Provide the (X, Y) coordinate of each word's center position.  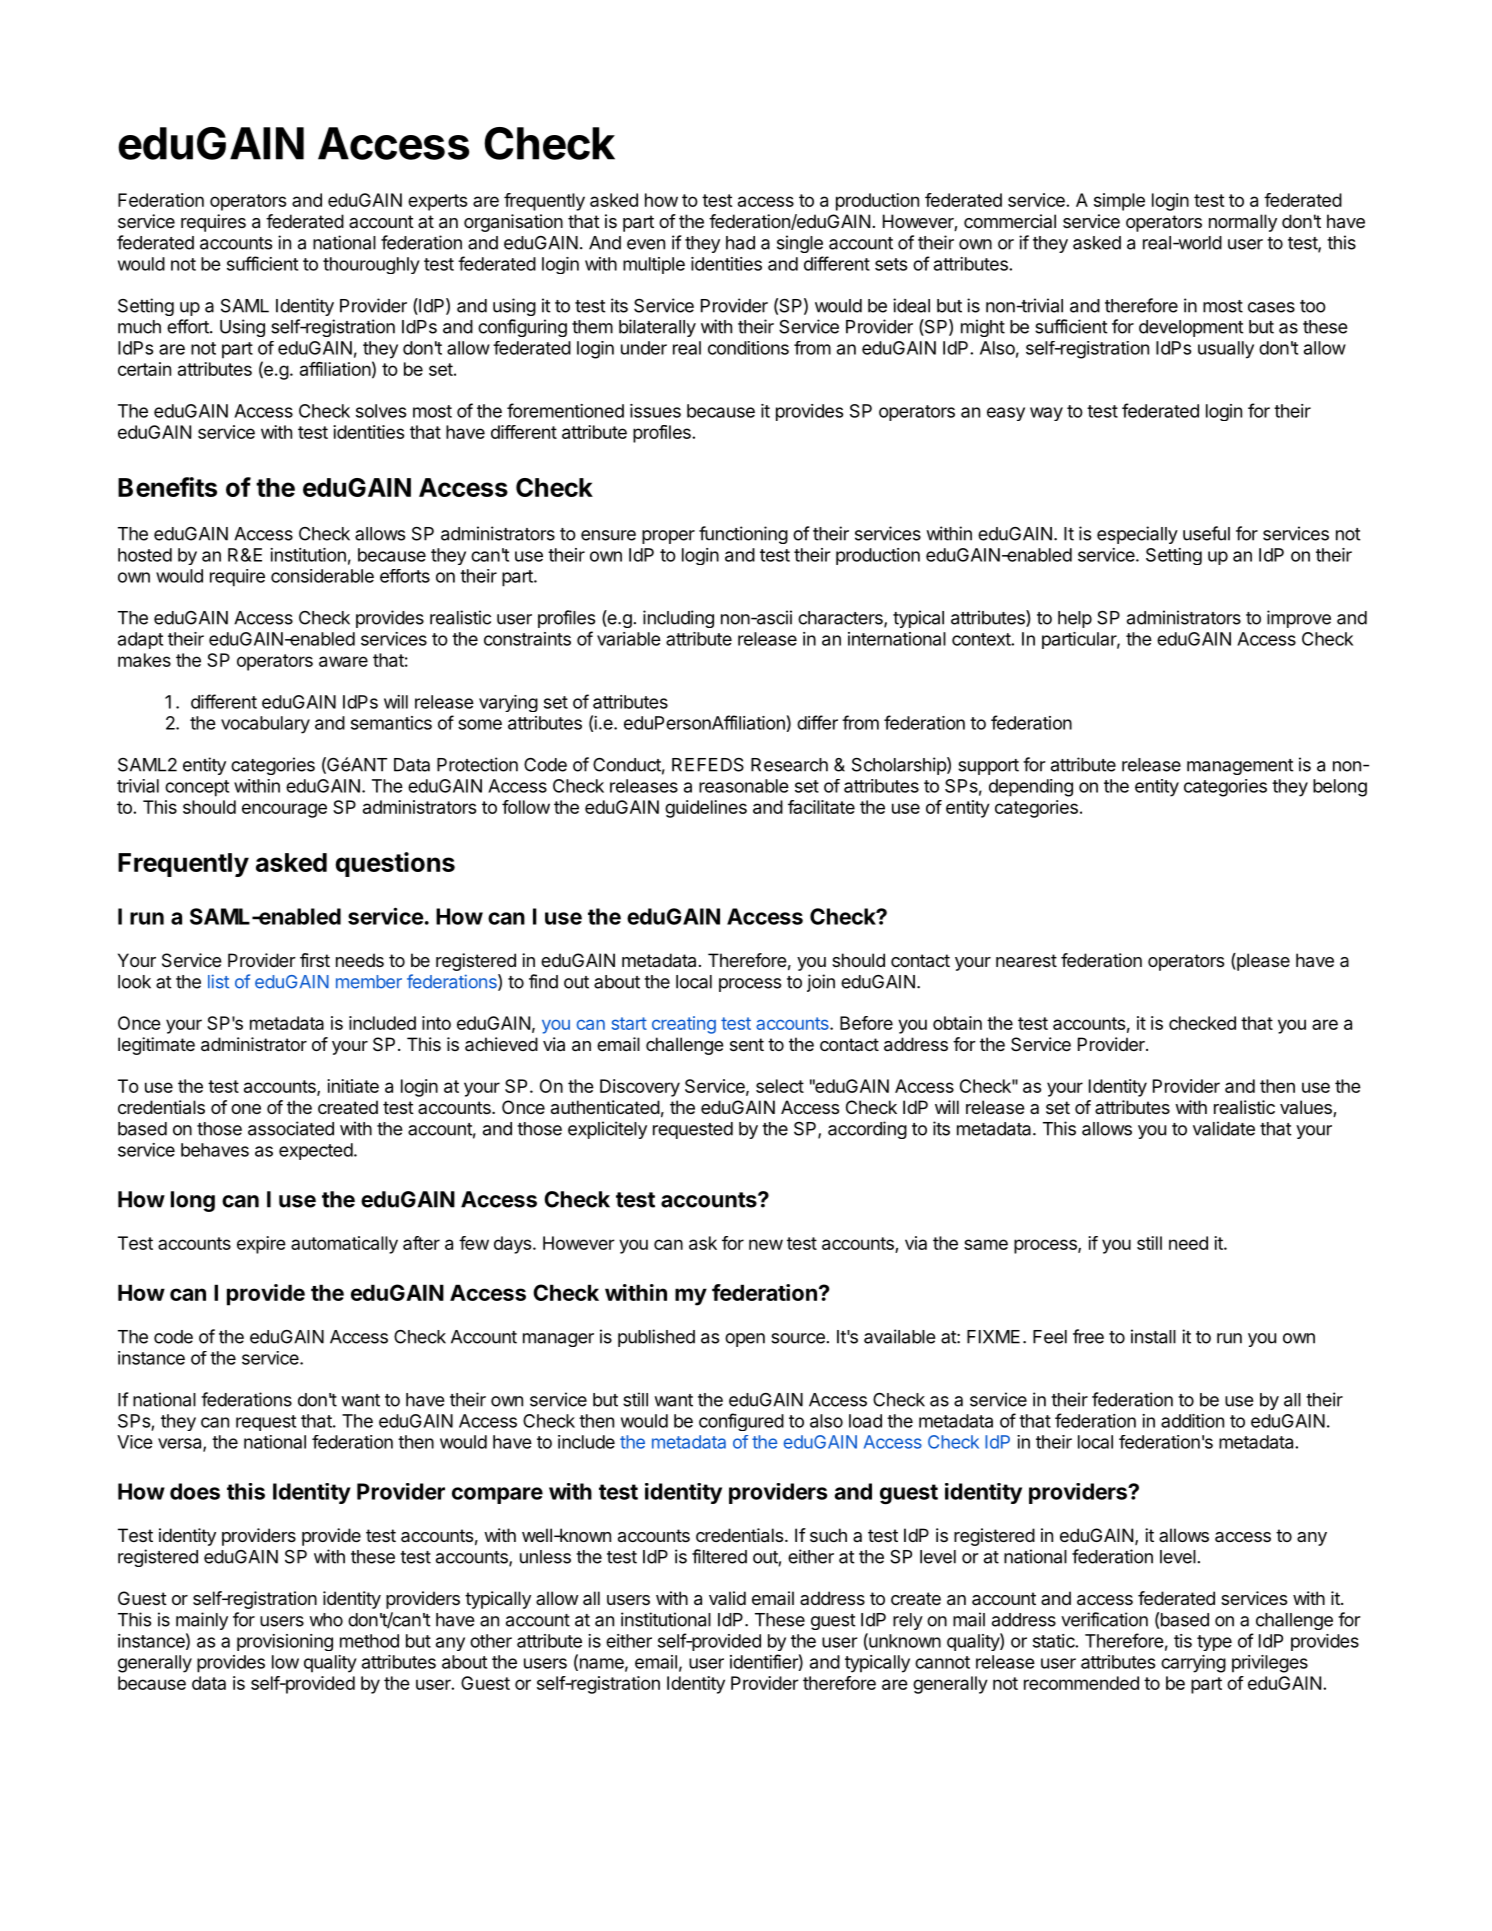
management (1240, 767)
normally (1243, 223)
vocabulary (265, 725)
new (766, 1244)
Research (789, 765)
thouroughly (371, 265)
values (1307, 1108)
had (740, 243)
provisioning (285, 1642)
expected (316, 1151)
